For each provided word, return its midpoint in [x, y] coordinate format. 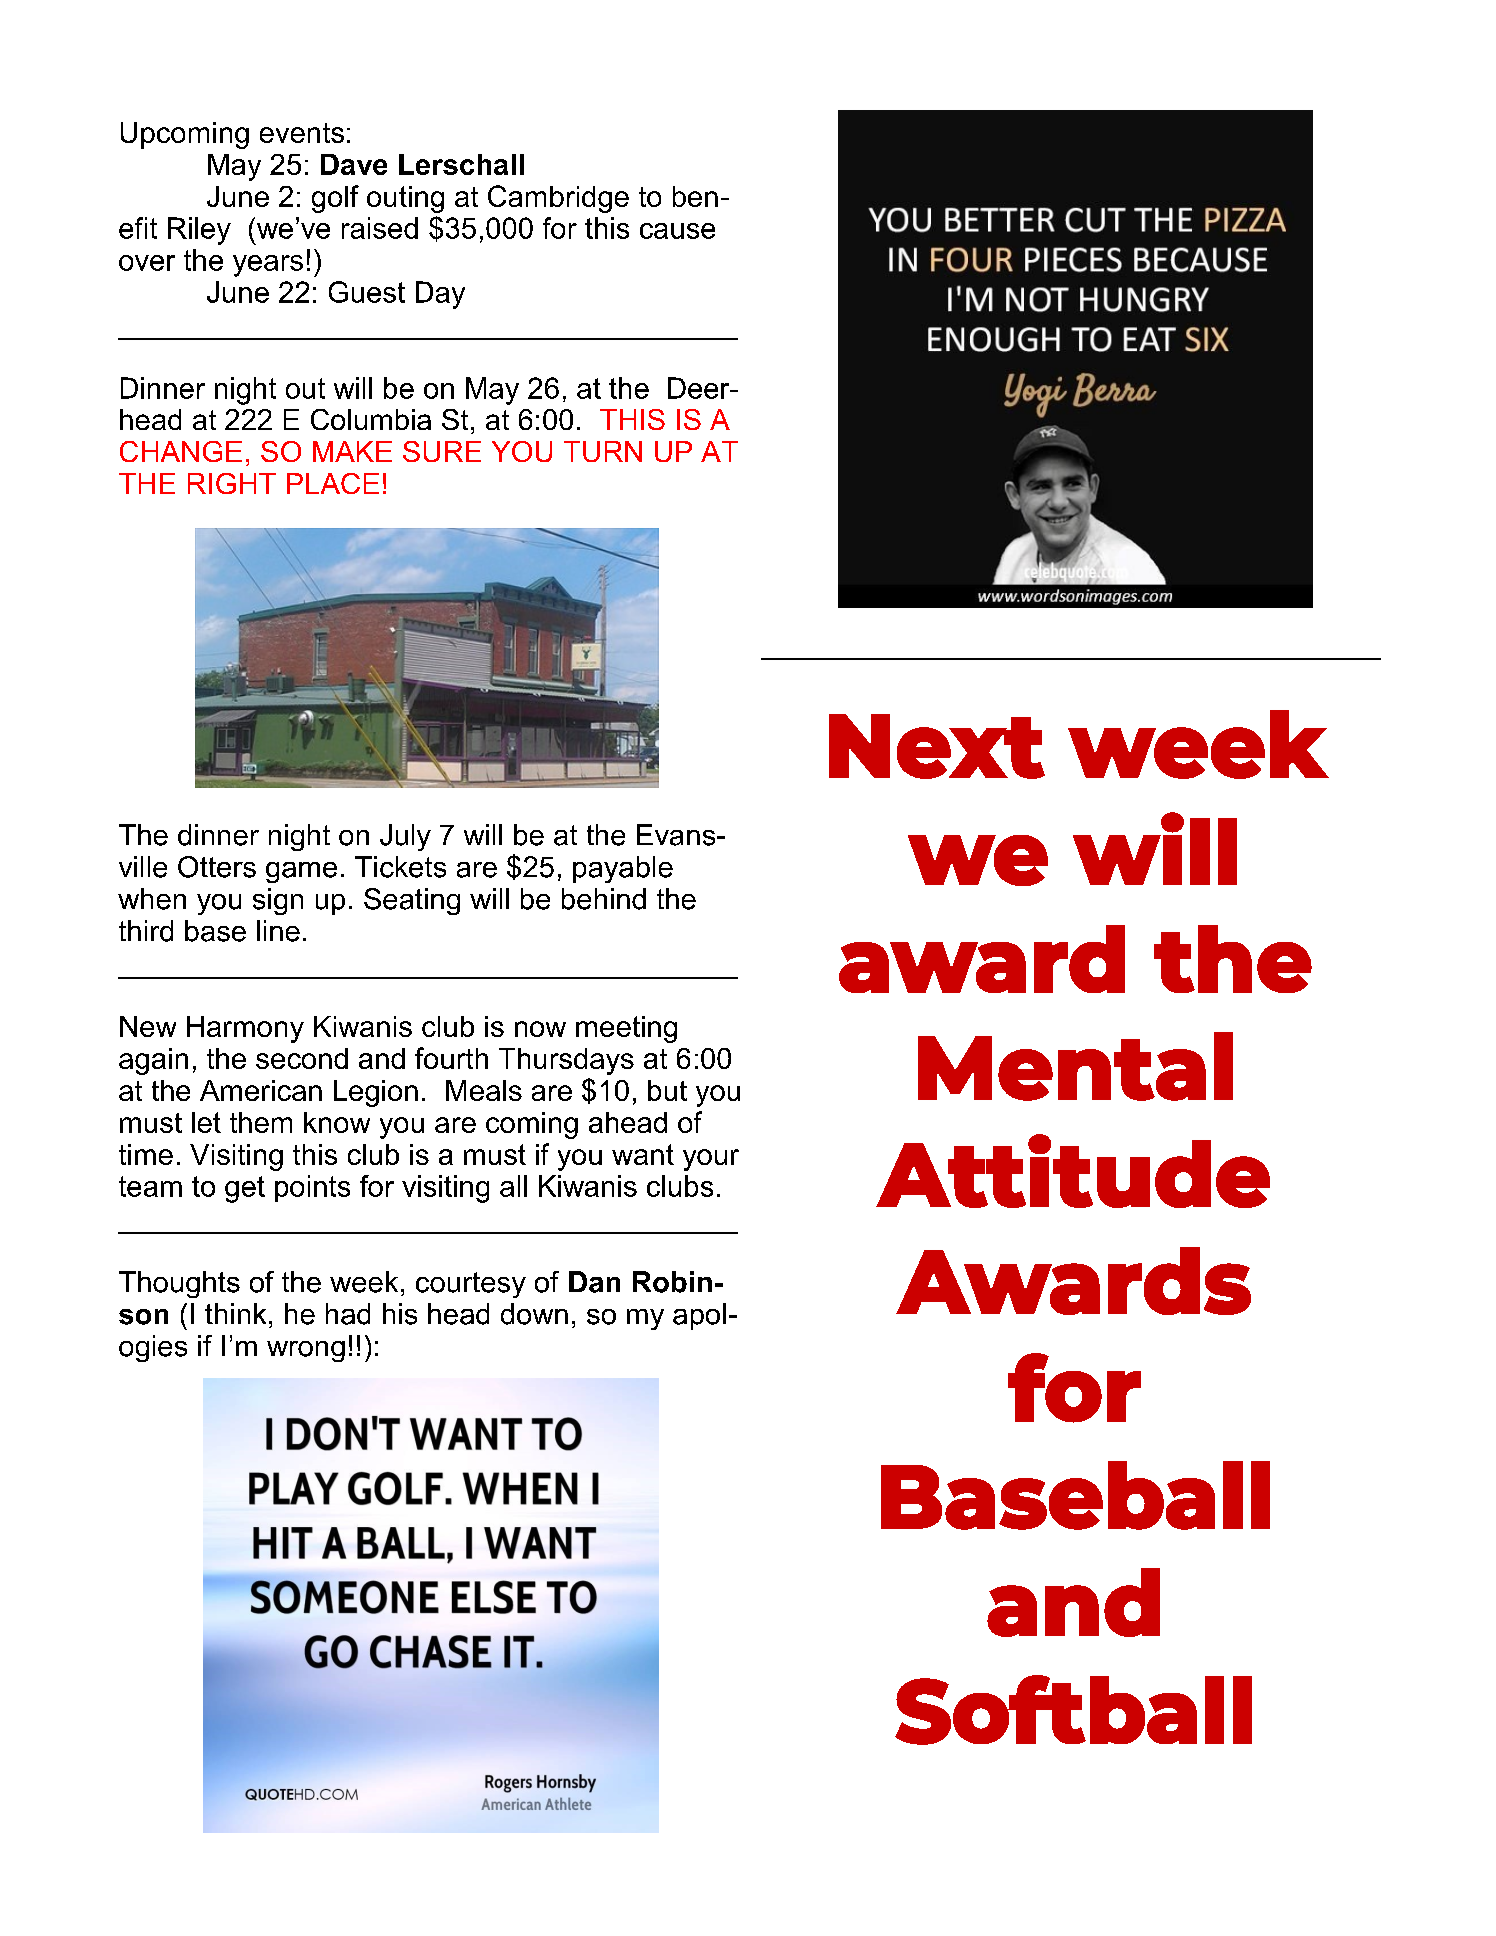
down [534, 1314]
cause [677, 231]
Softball [1073, 1710]
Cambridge [558, 199]
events [302, 133]
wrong [306, 1351]
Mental [1075, 1066]
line [278, 931]
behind [604, 899]
